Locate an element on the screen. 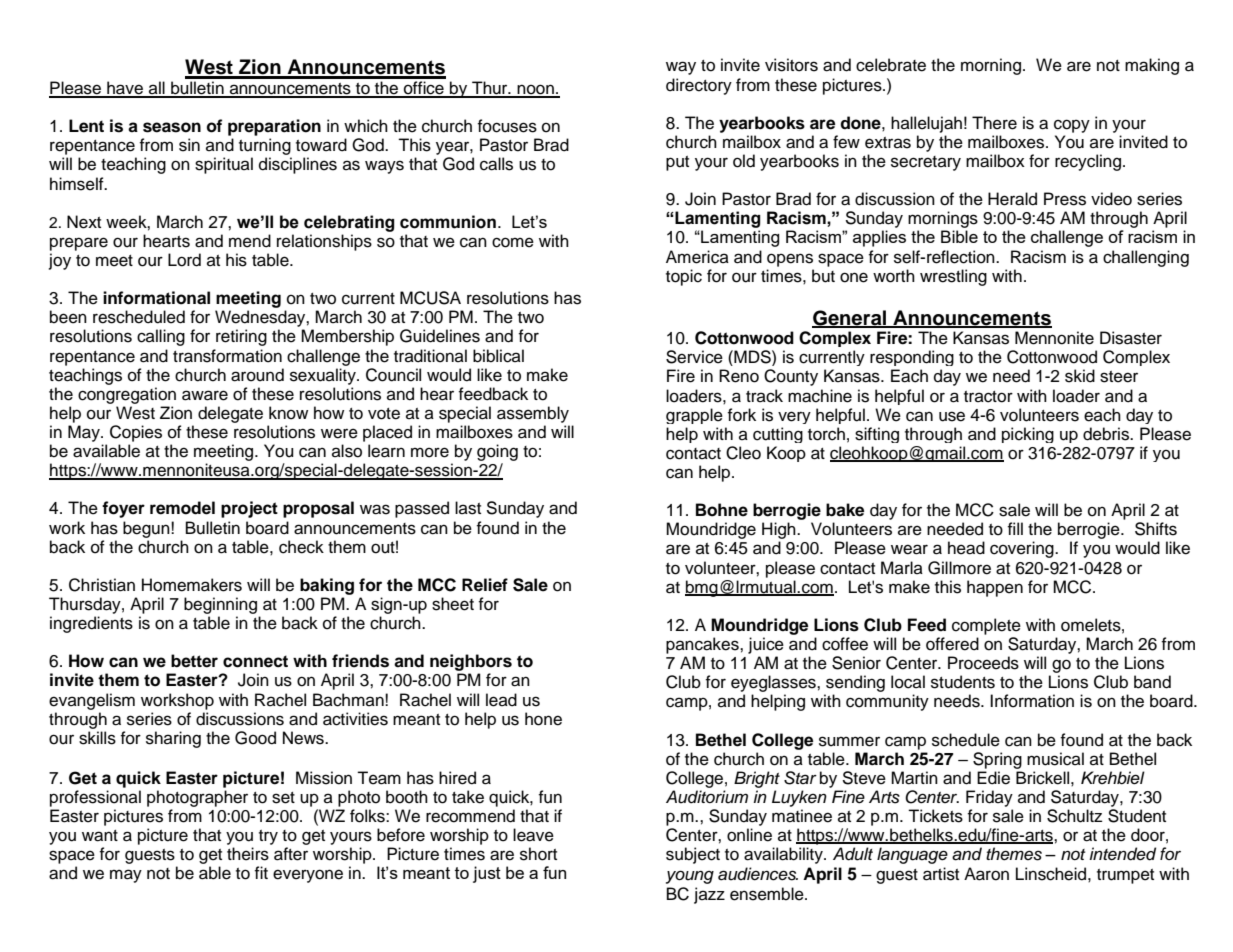 The height and width of the screenshot is (952, 1233). have is located at coordinates (125, 89).
